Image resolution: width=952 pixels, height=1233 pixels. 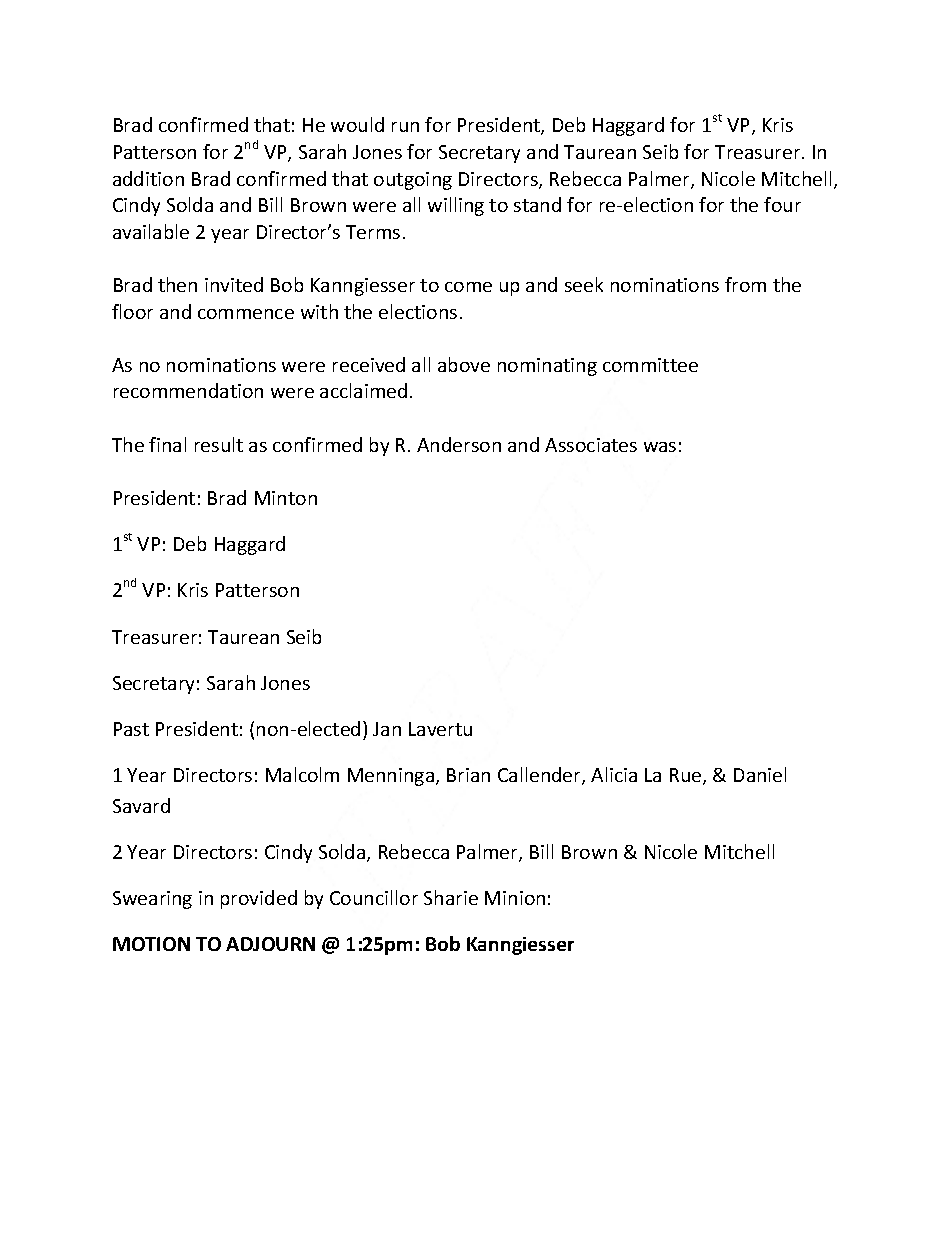 I want to click on Anderson, so click(x=459, y=444).
